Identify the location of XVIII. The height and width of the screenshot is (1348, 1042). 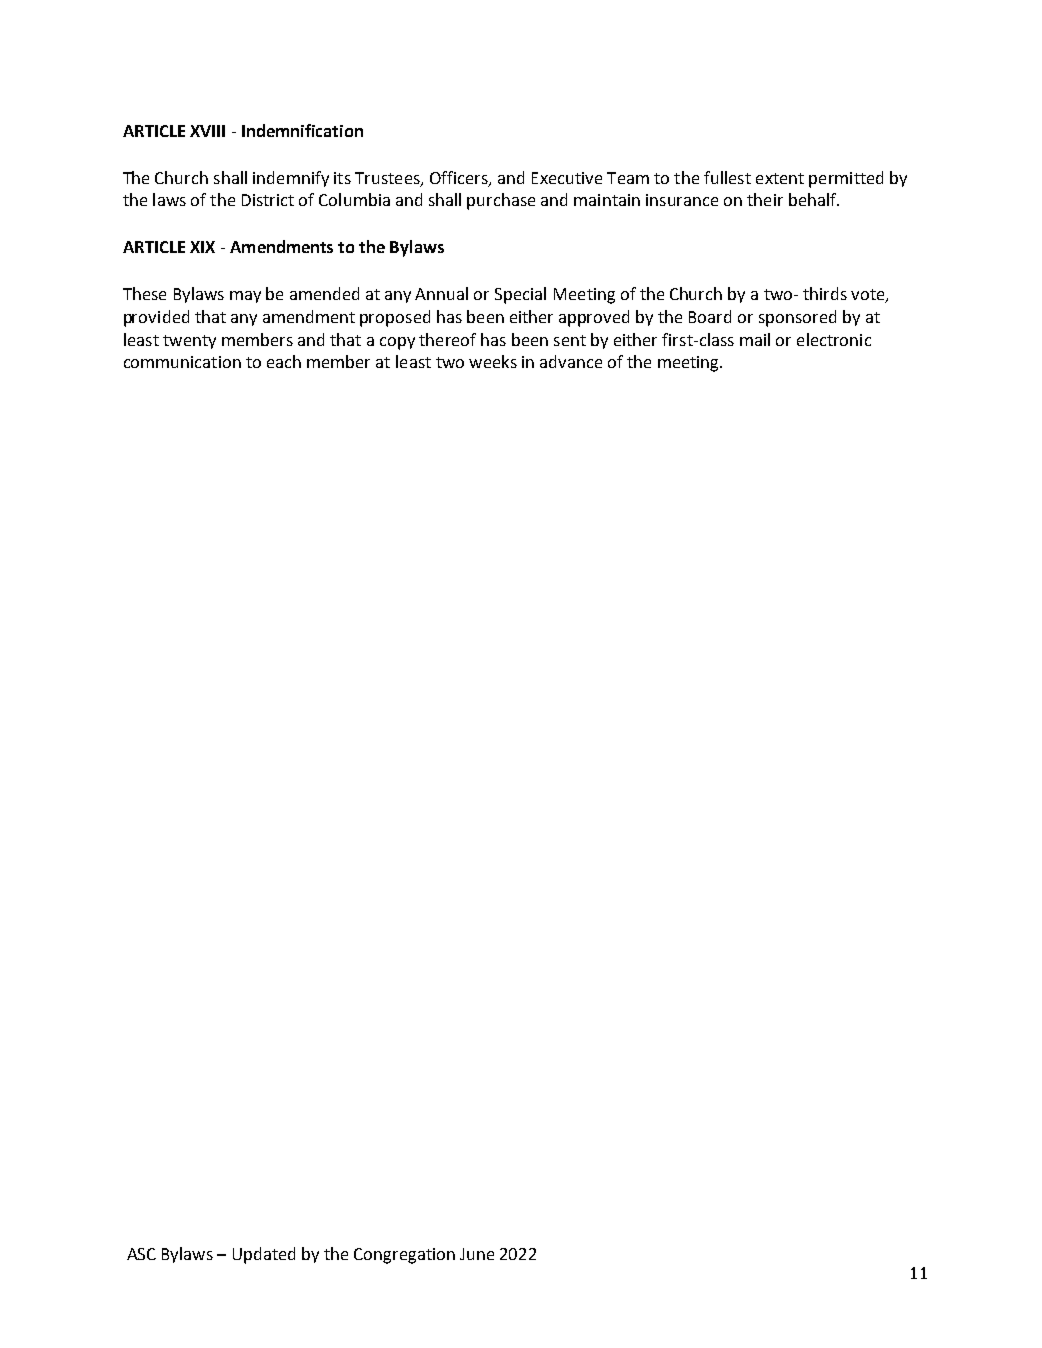
(207, 131).
